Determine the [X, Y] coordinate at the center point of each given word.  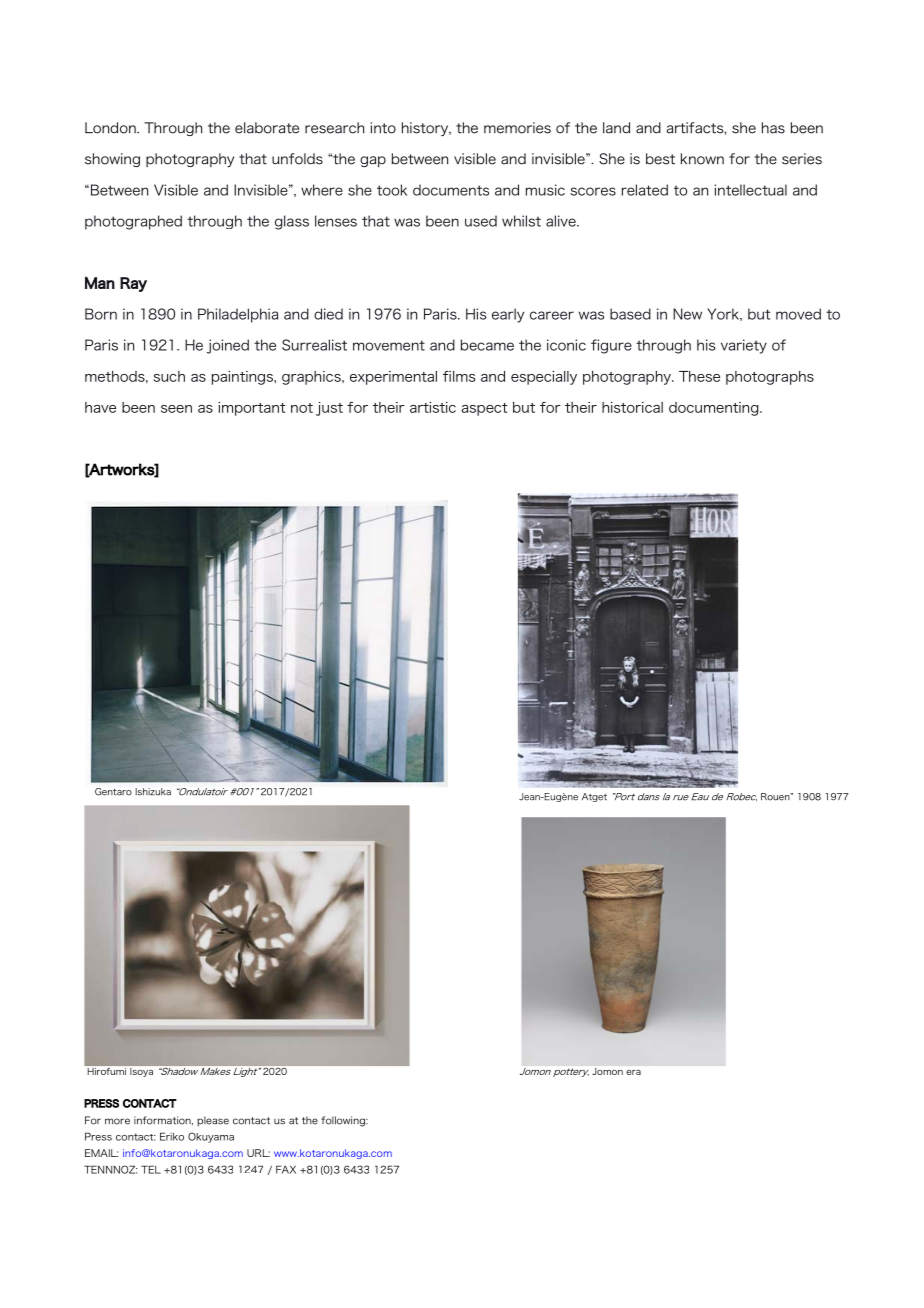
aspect [484, 409]
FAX [286, 1169]
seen [176, 409]
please [213, 1121]
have [100, 407]
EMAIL [101, 1153]
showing [112, 160]
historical [632, 407]
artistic [433, 407]
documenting [715, 409]
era [633, 1072]
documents [451, 190]
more [117, 1121]
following [344, 1121]
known [702, 159]
